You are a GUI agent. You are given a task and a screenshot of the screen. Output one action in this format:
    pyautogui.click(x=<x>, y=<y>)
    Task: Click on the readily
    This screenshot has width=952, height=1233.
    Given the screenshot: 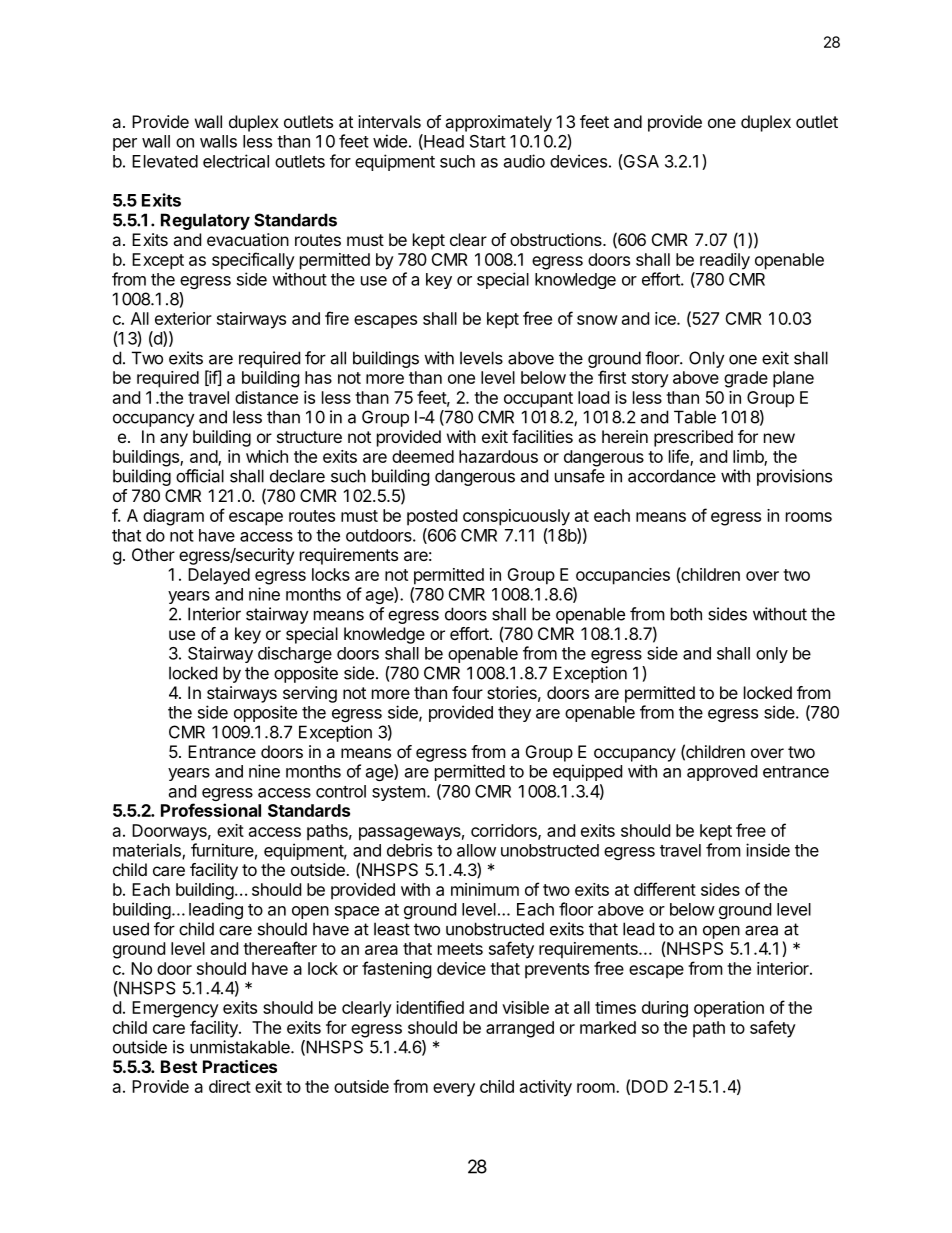 What is the action you would take?
    pyautogui.click(x=725, y=261)
